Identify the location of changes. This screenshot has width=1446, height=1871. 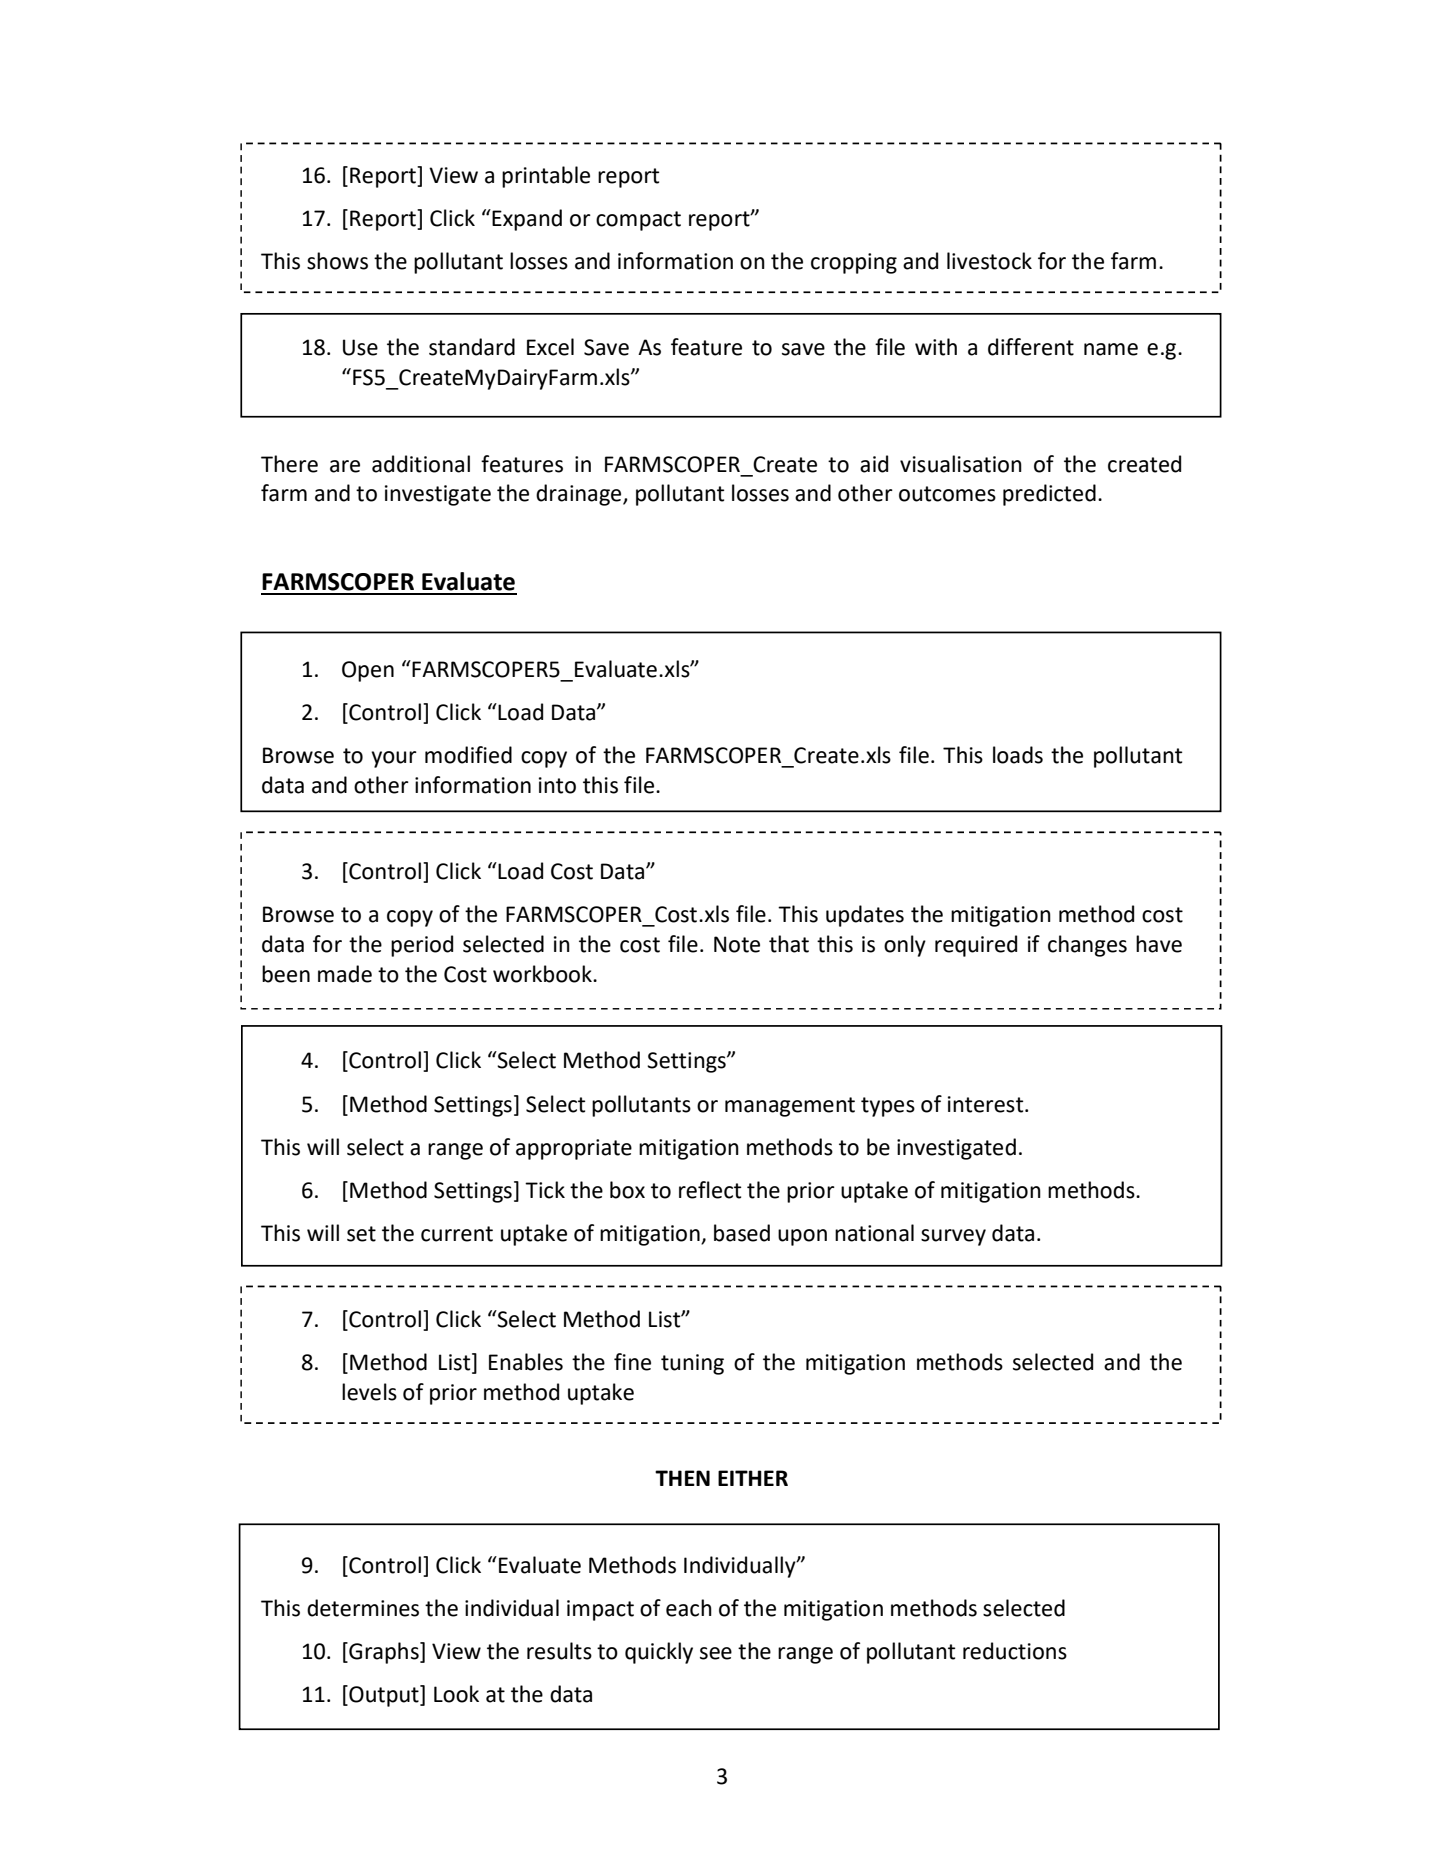
(1087, 946).
